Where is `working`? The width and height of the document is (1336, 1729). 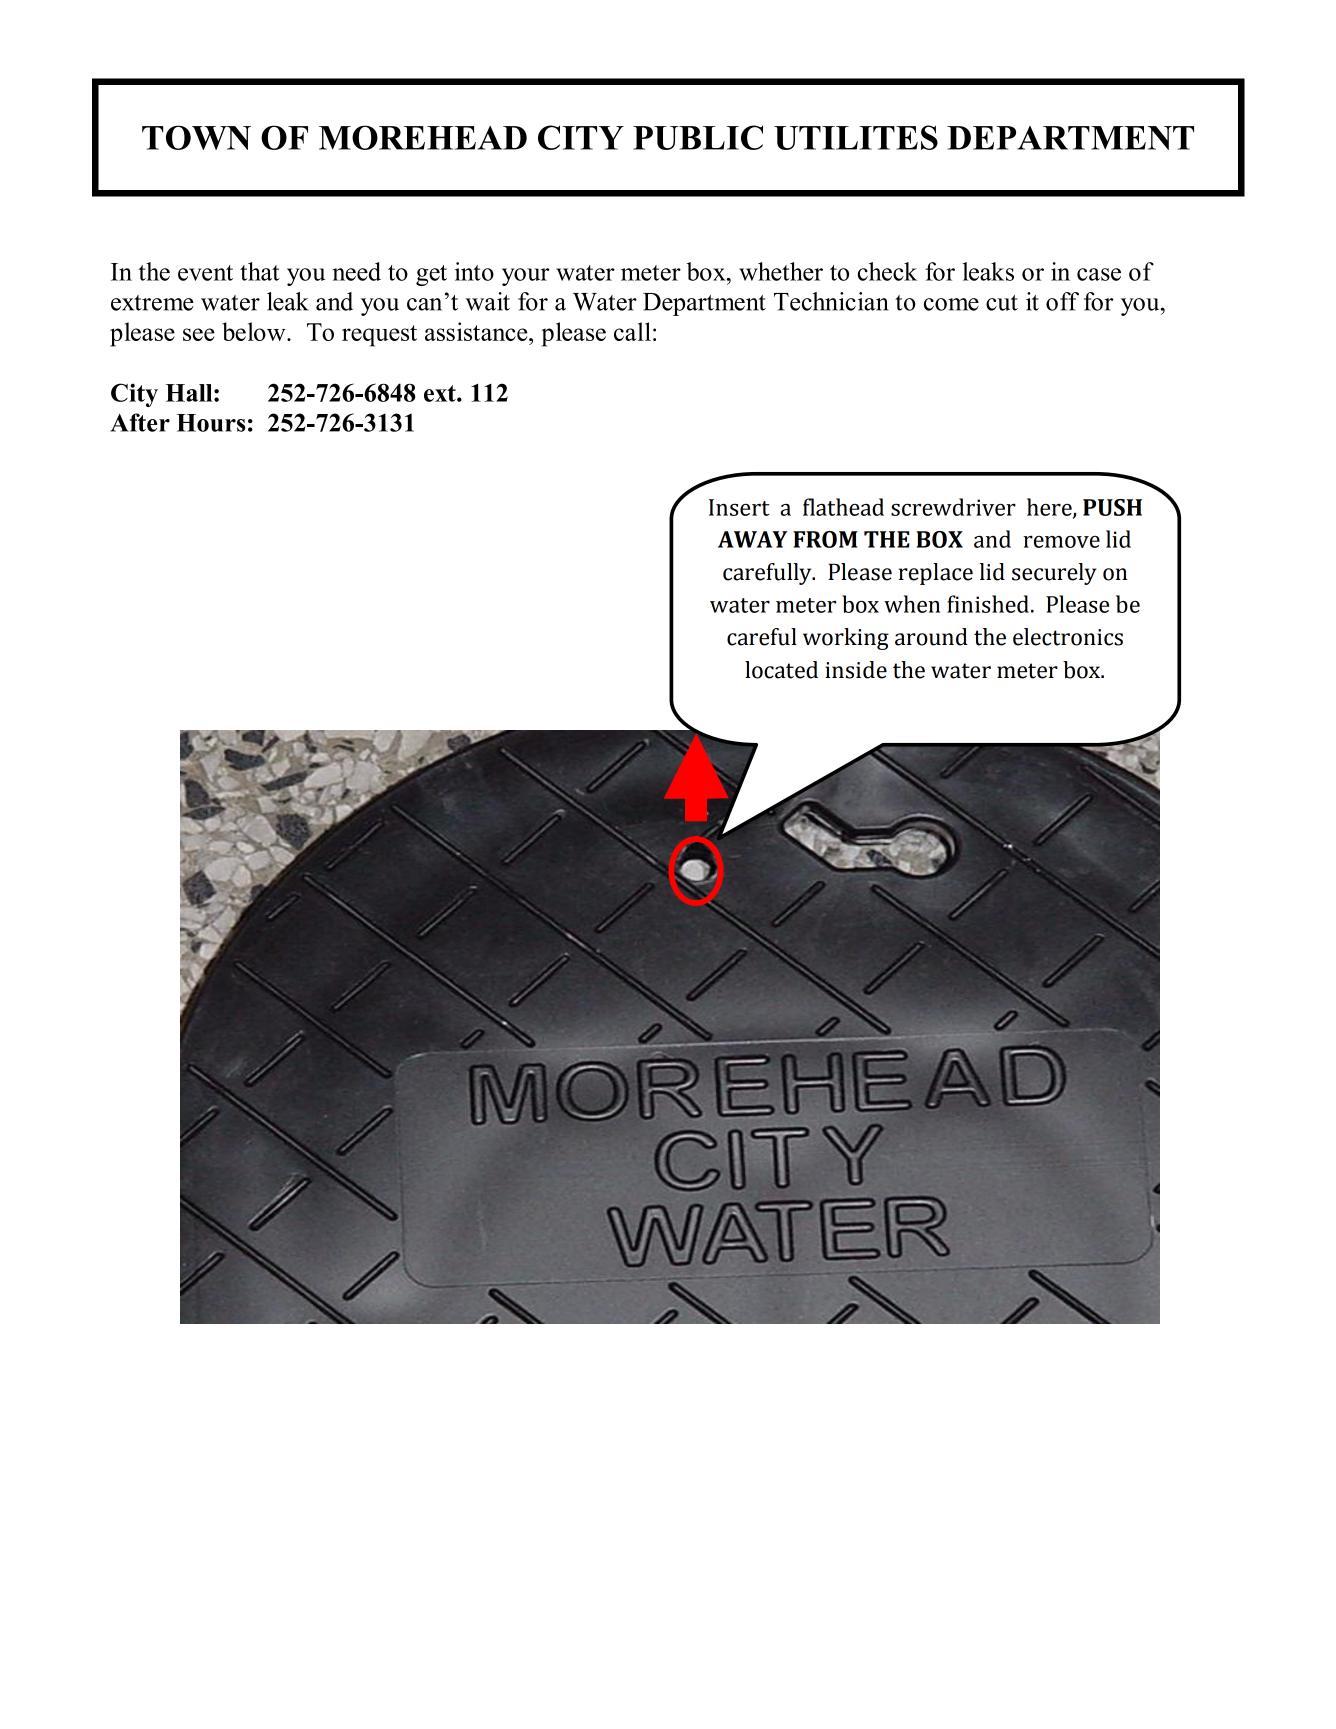
working is located at coordinates (846, 639).
